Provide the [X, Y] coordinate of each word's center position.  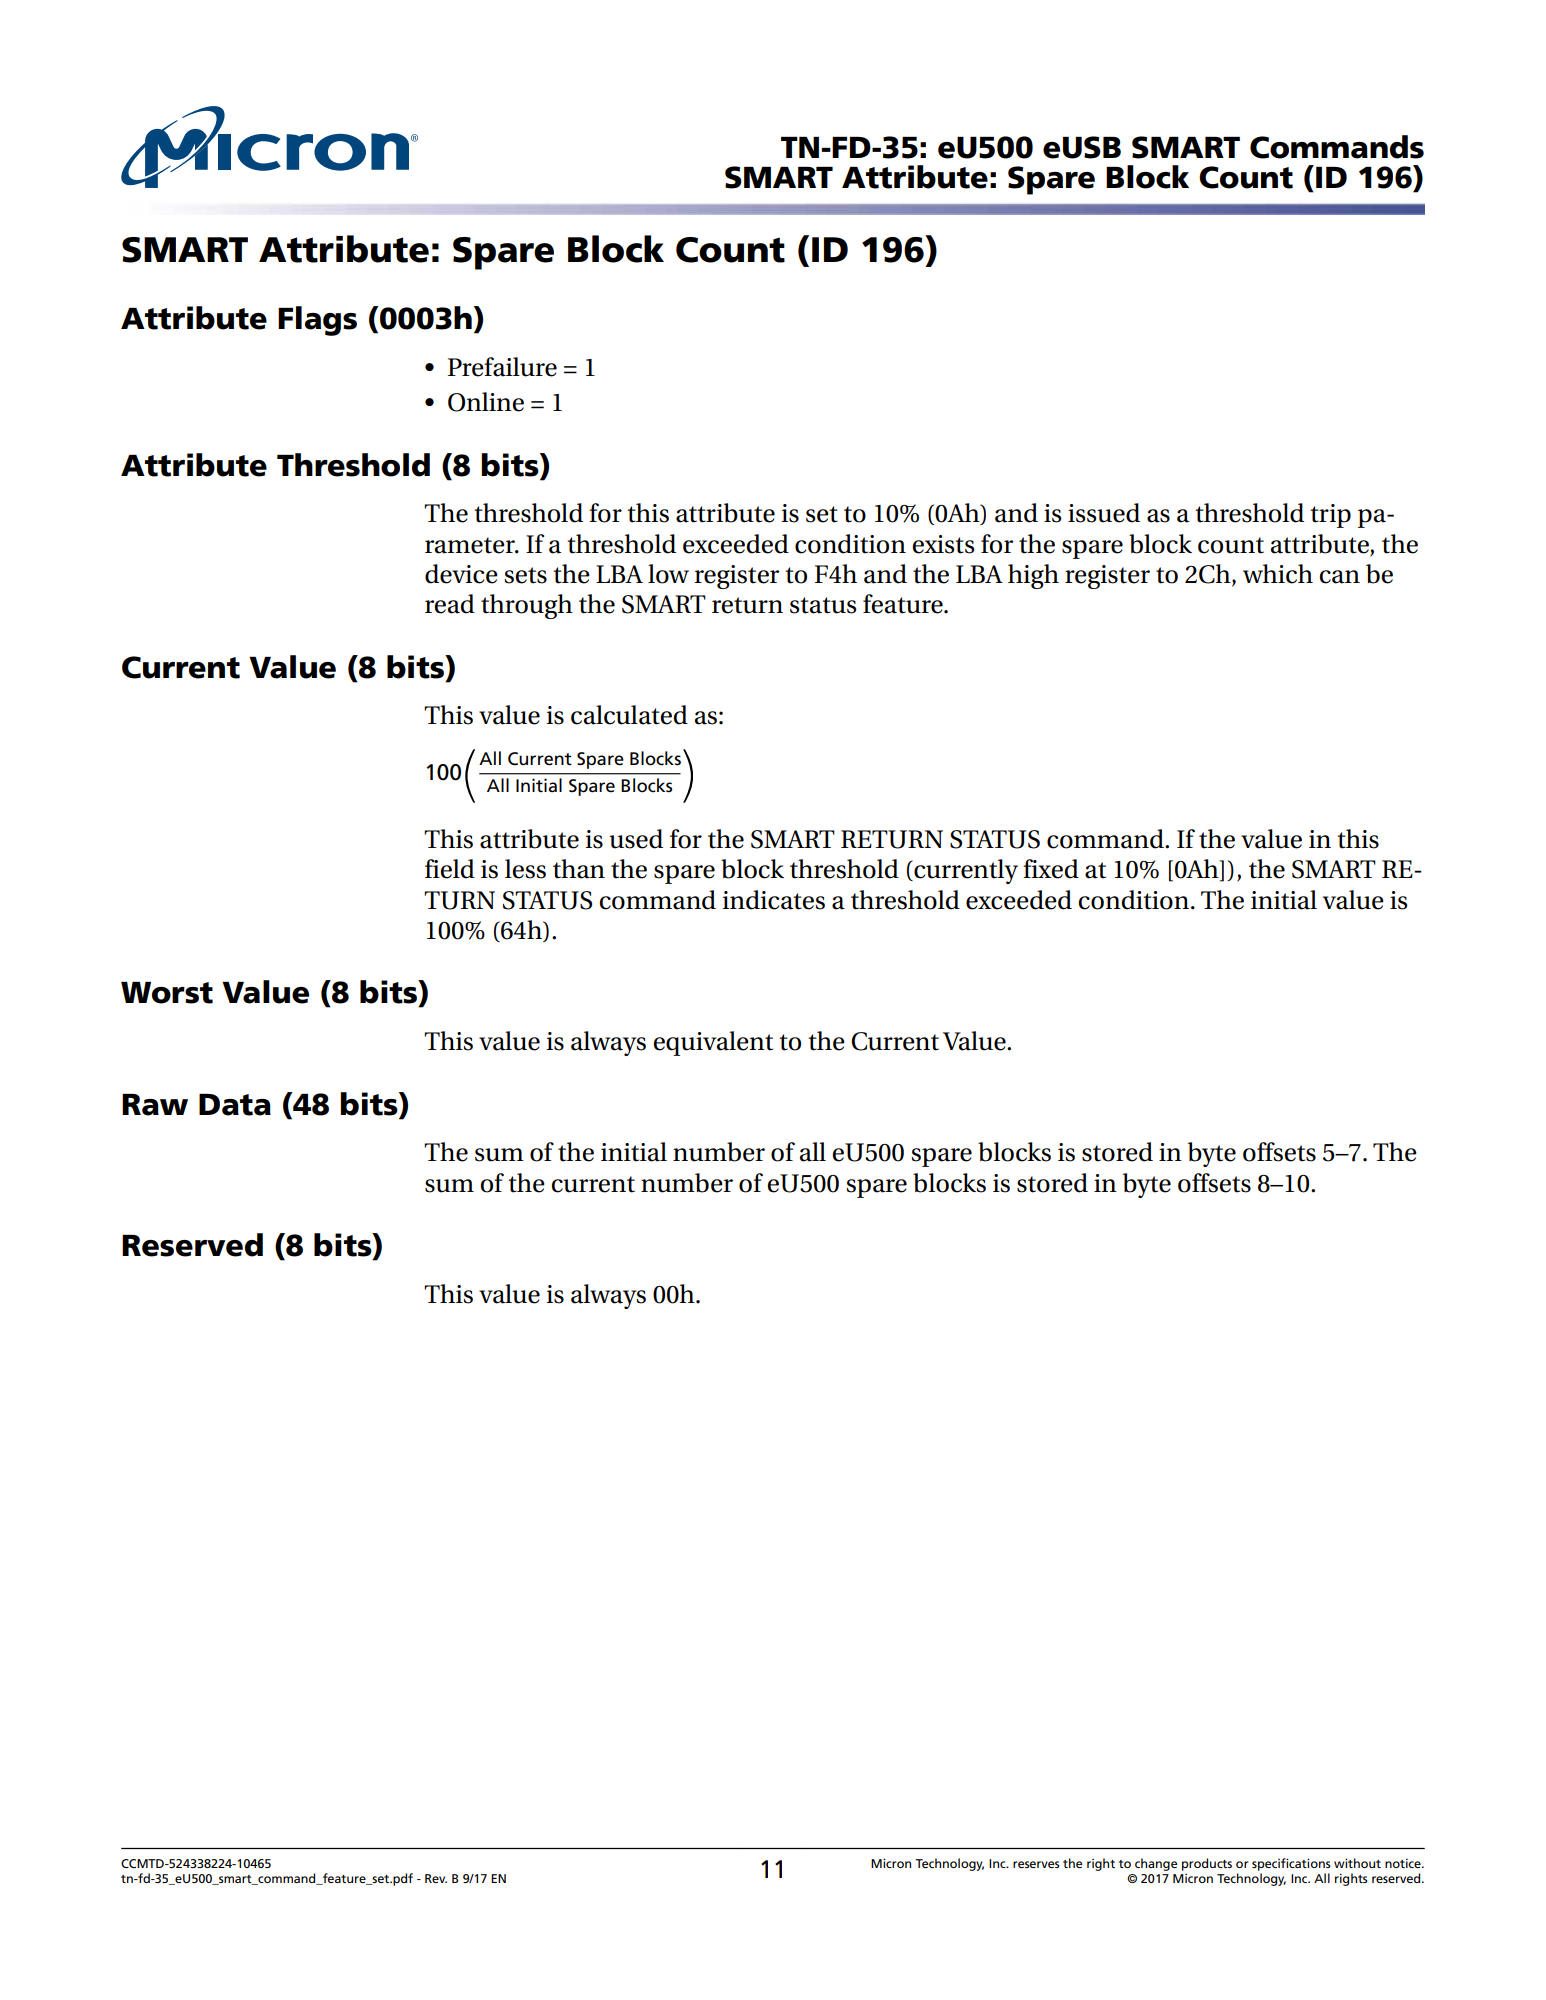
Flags [317, 321]
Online [486, 402]
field [450, 869]
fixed [1051, 869]
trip [1330, 516]
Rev [436, 1878]
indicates [773, 900]
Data [235, 1105]
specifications [1291, 1864]
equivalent [713, 1043]
